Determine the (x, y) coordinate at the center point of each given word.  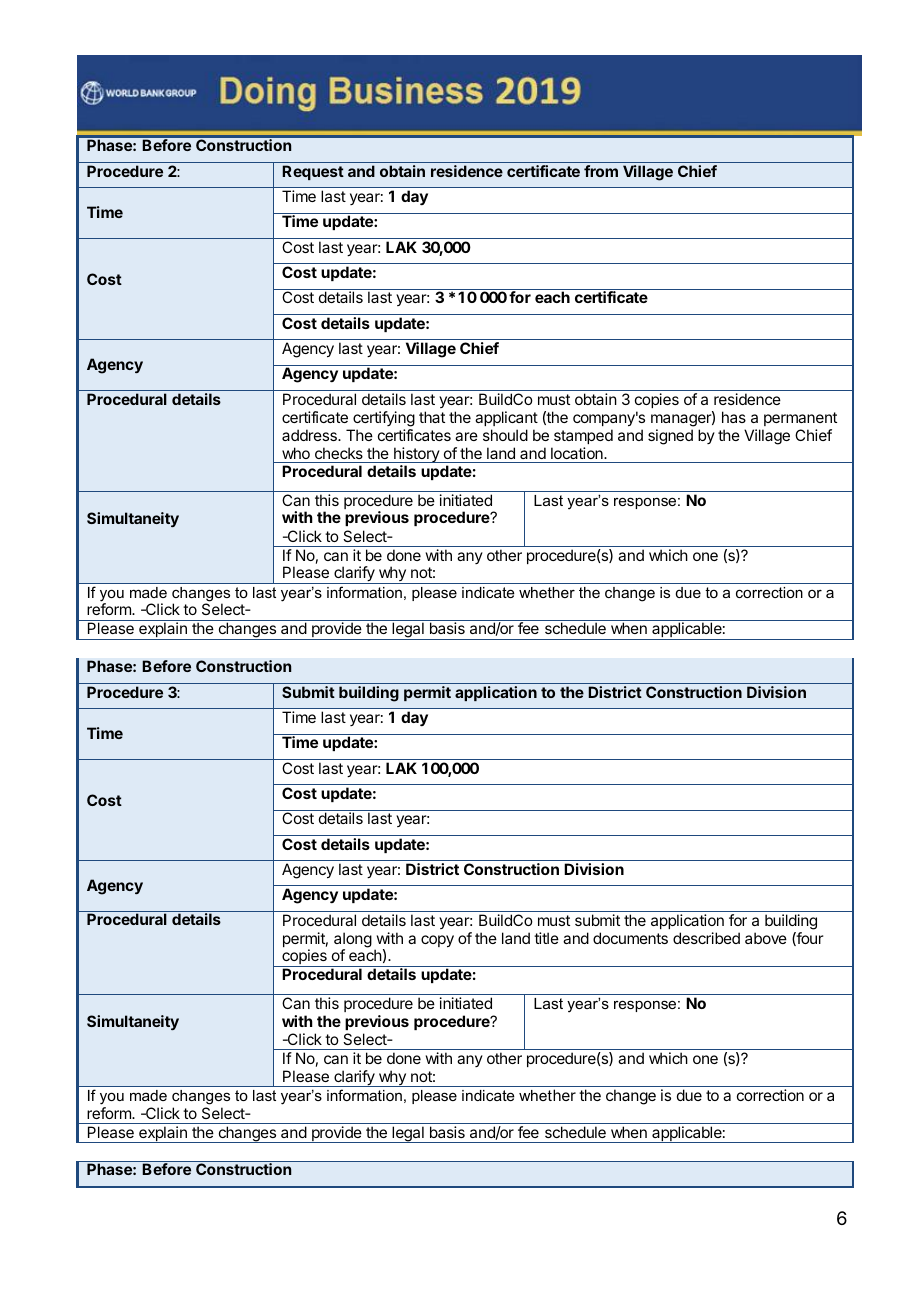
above (766, 938)
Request (313, 172)
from (601, 171)
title (546, 938)
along (353, 941)
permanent (800, 419)
